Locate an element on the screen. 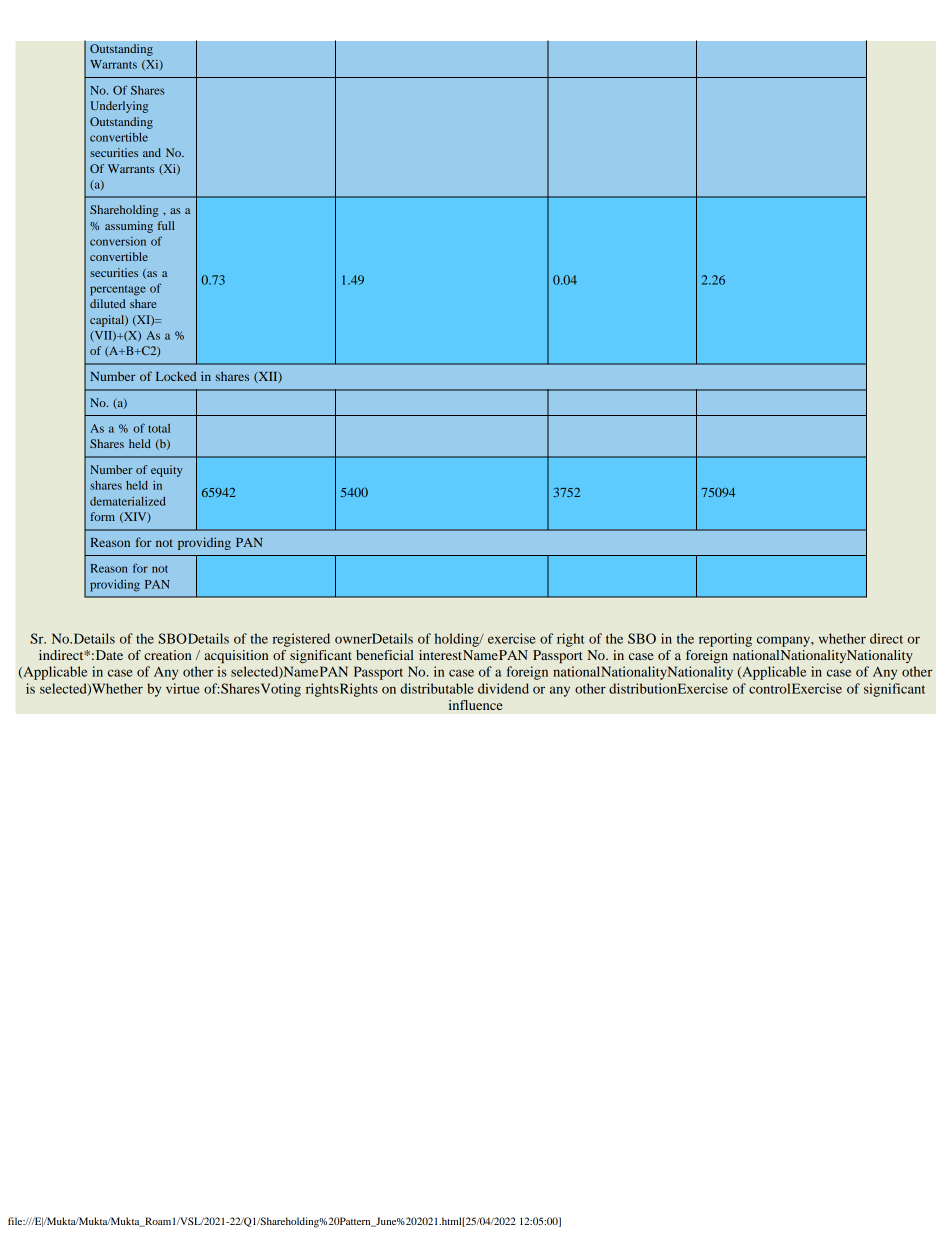  assuming is located at coordinates (129, 227).
